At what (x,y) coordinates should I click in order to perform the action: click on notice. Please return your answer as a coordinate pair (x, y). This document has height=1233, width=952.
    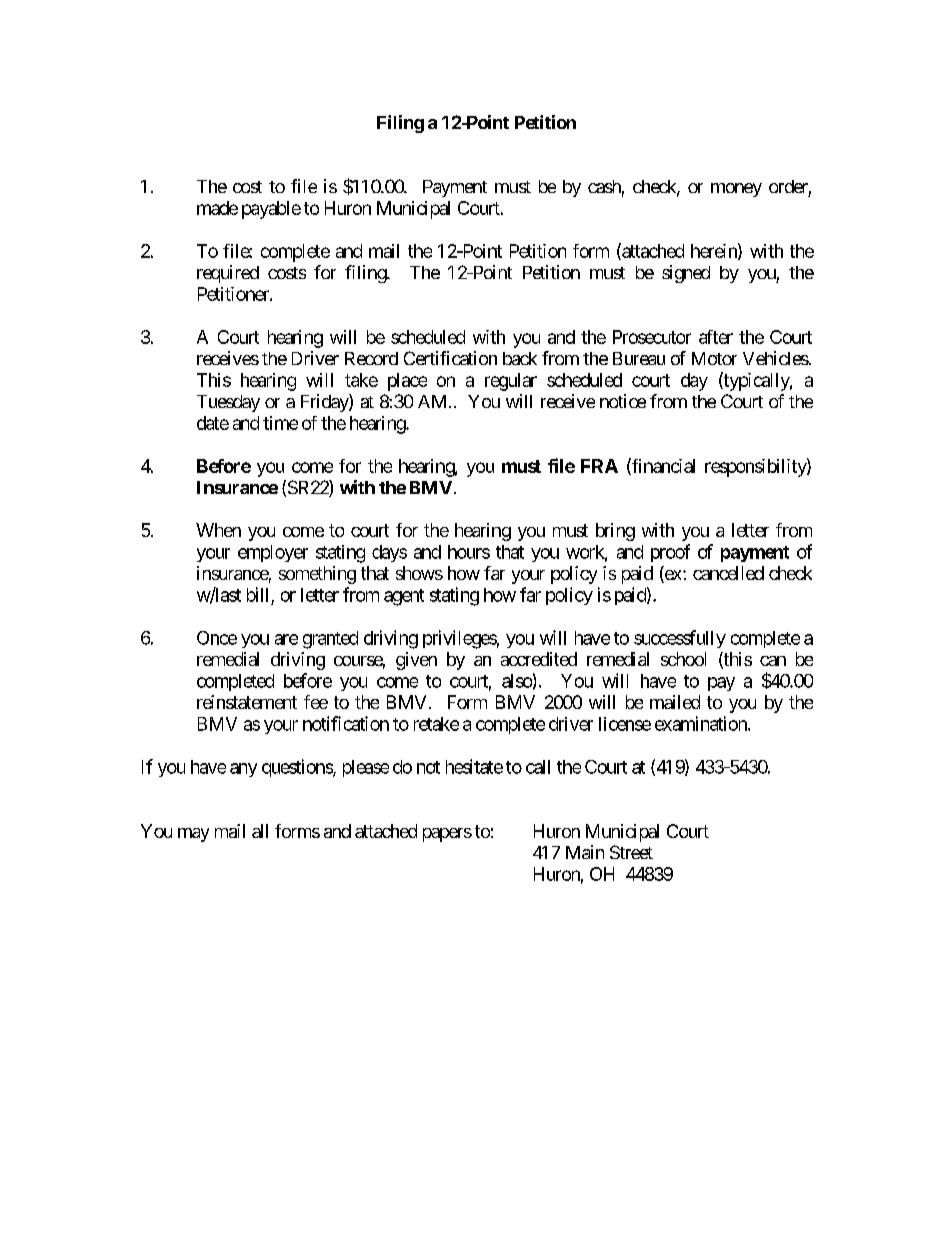
    Looking at the image, I should click on (623, 401).
